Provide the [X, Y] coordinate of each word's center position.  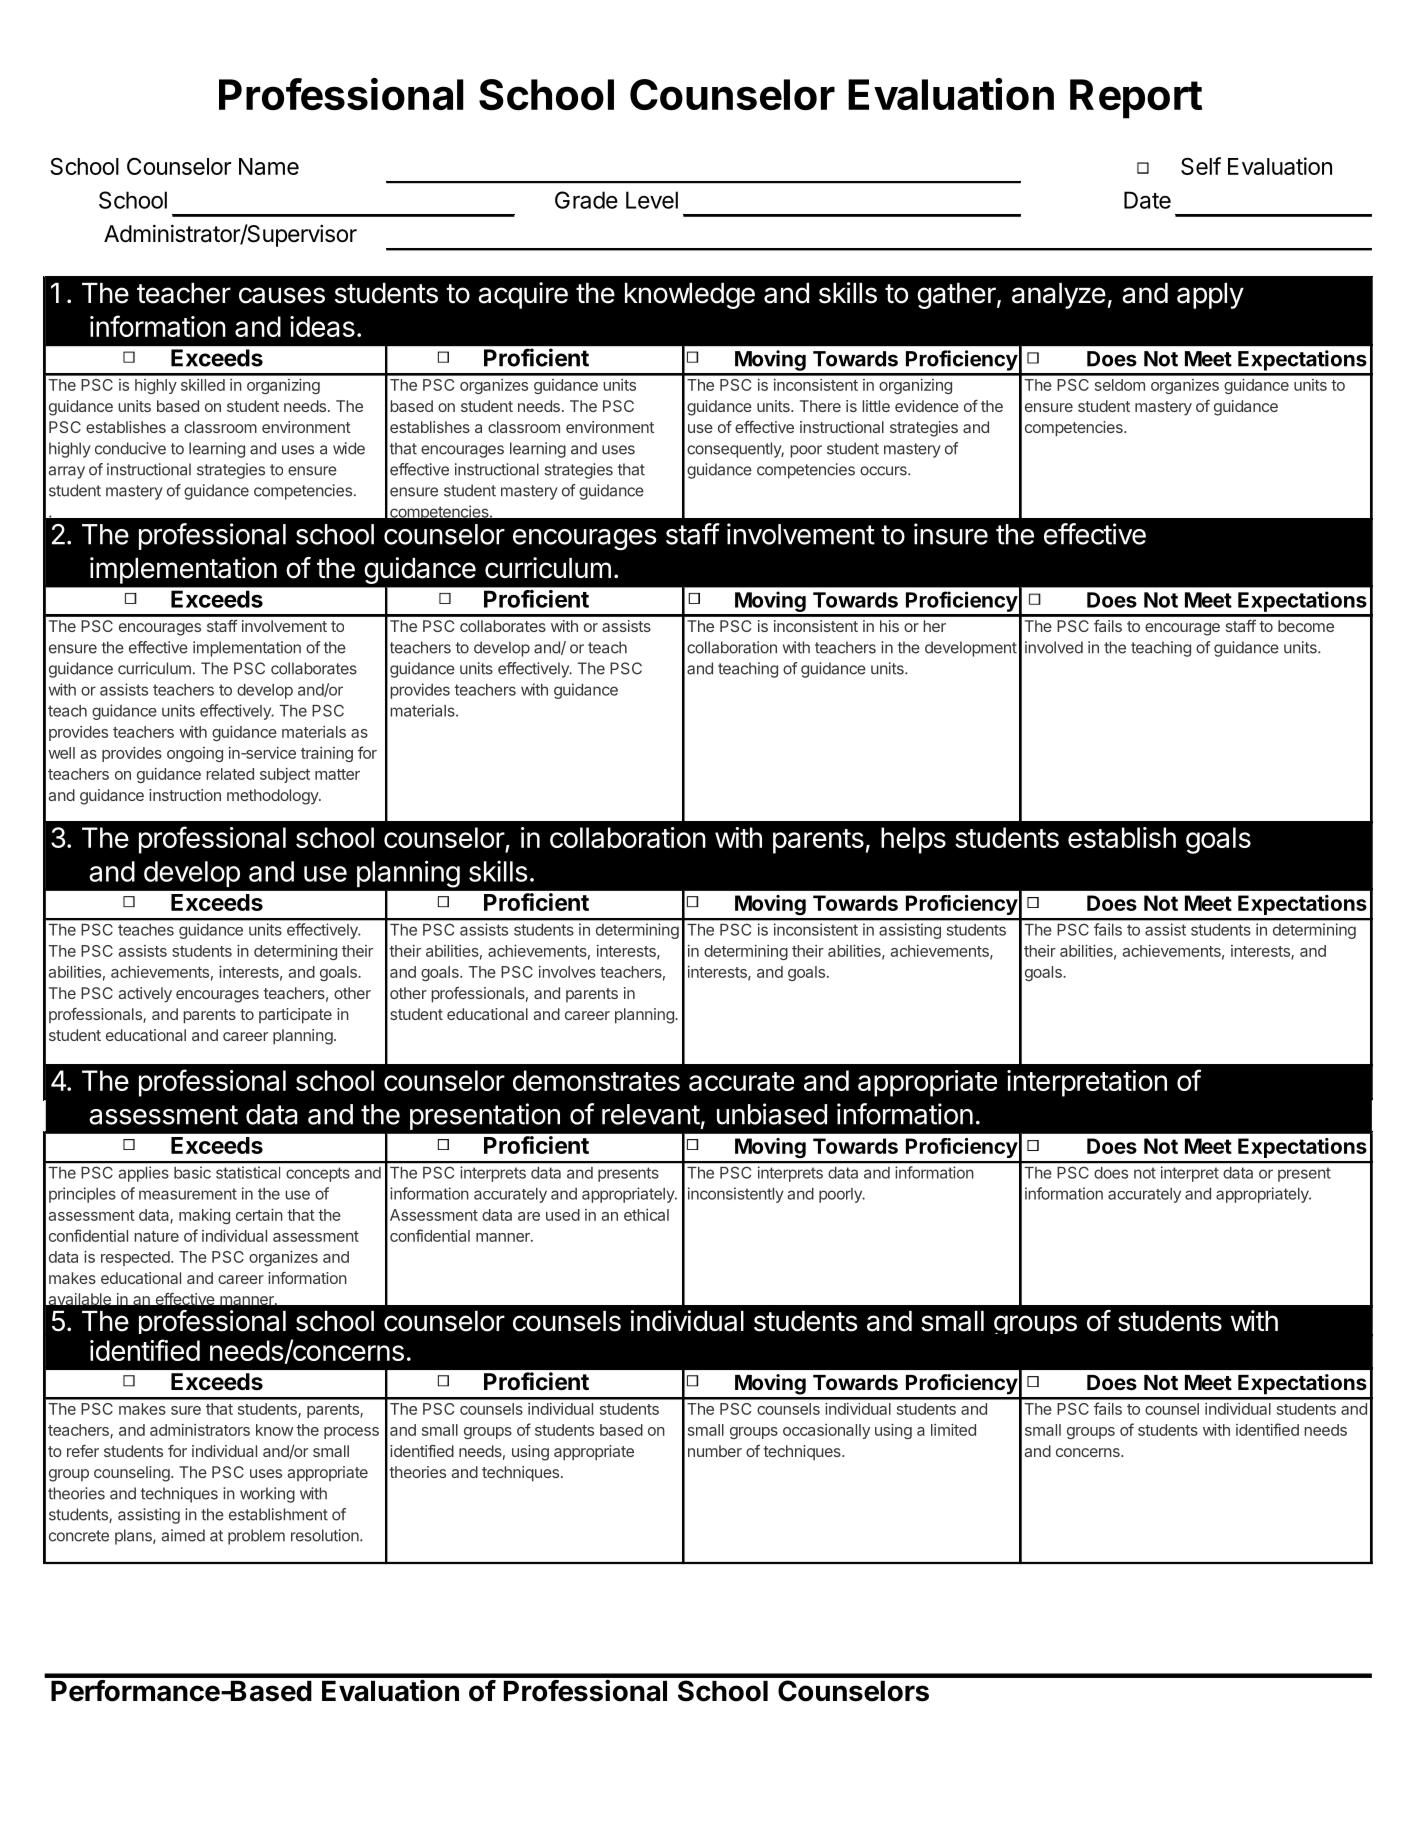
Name [269, 166]
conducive [130, 448]
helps [913, 840]
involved [1054, 647]
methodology [273, 797]
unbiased [772, 1114]
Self [1201, 166]
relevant [651, 1114]
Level [652, 200]
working [267, 1495]
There [820, 406]
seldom [1120, 385]
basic [192, 1173]
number [715, 1451]
